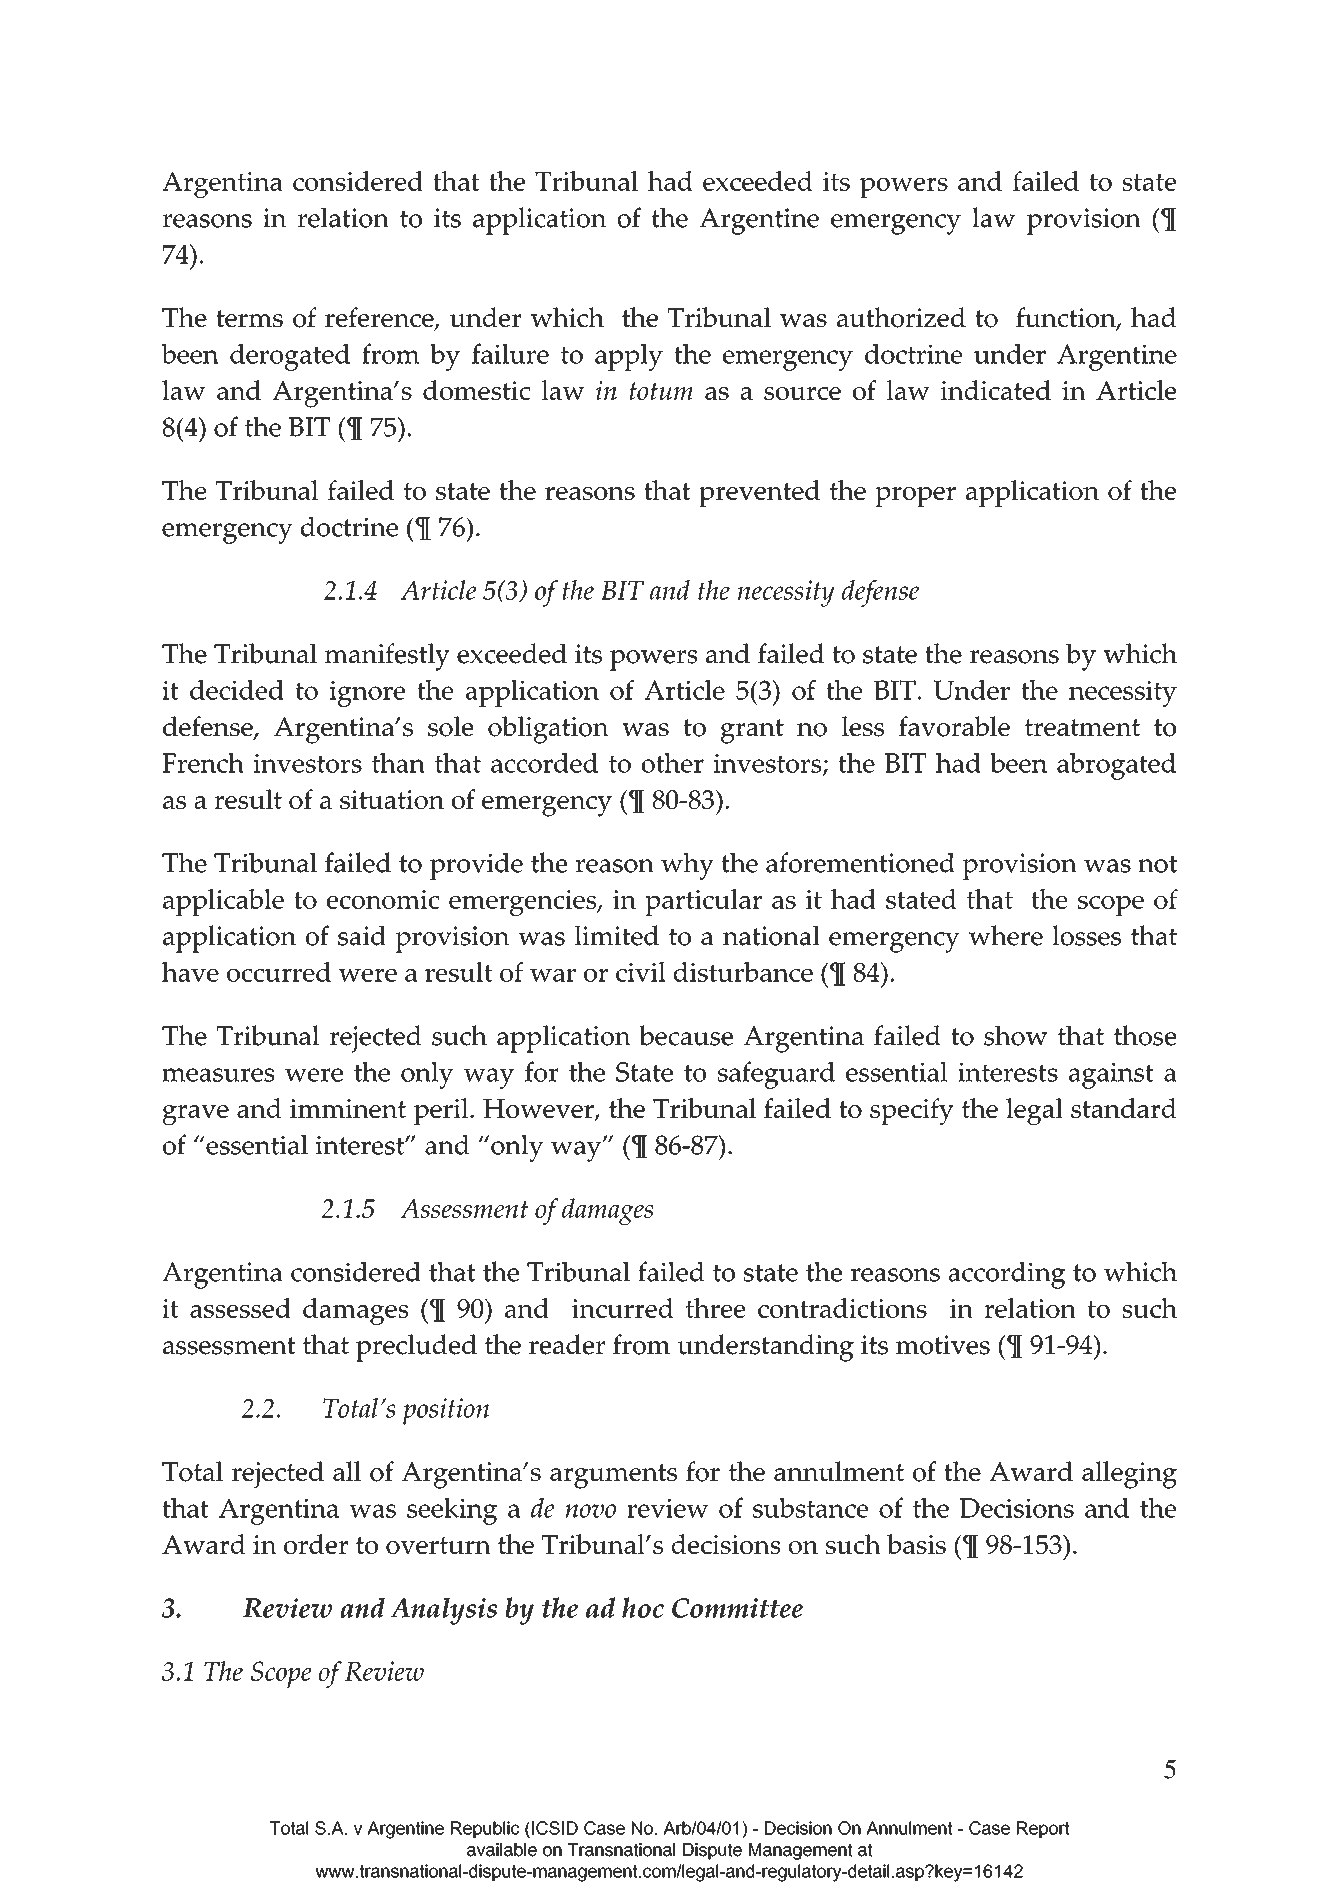  What do you see at coordinates (249, 318) in the screenshot?
I see `terms` at bounding box center [249, 318].
